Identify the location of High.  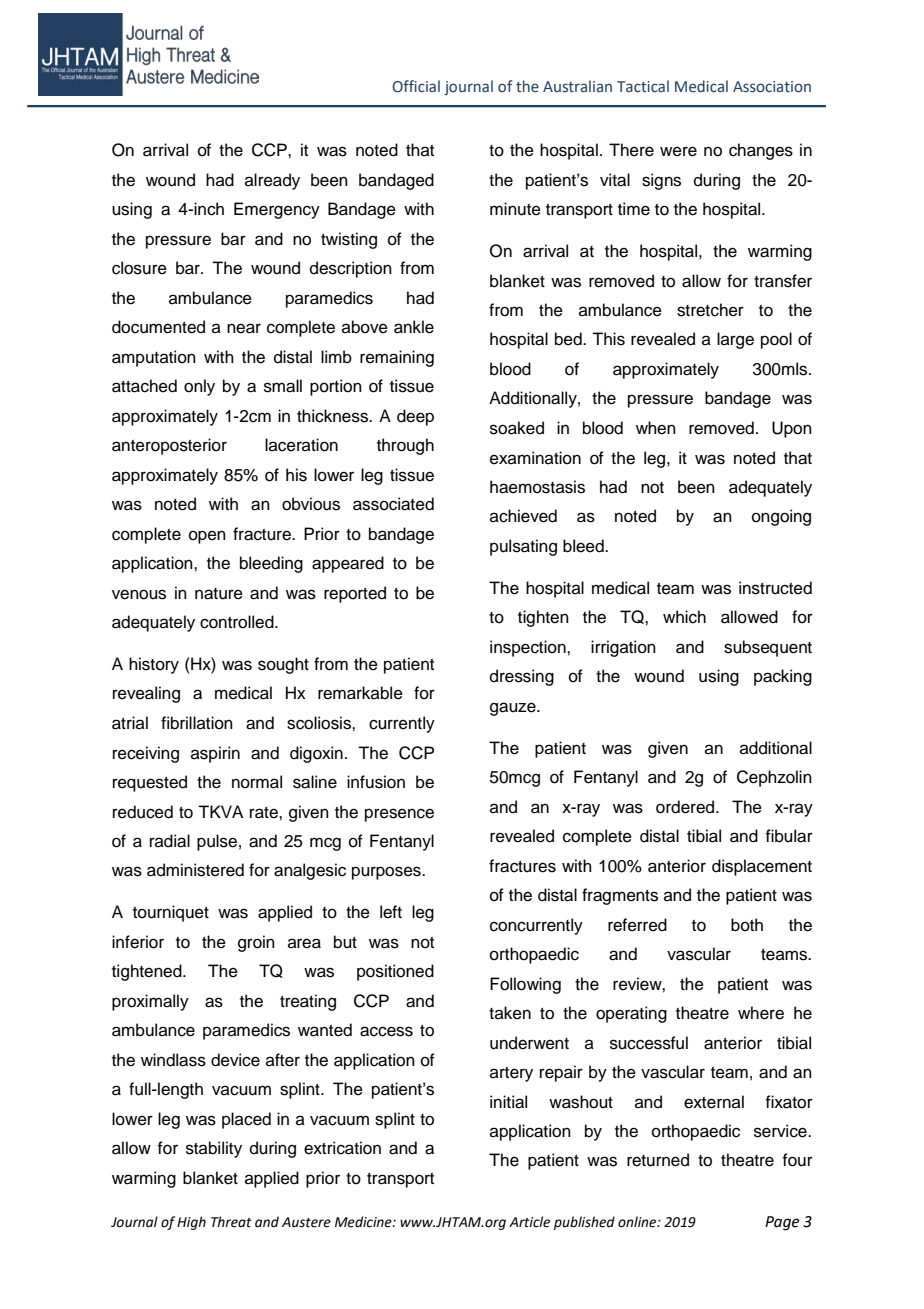
(191, 1223).
